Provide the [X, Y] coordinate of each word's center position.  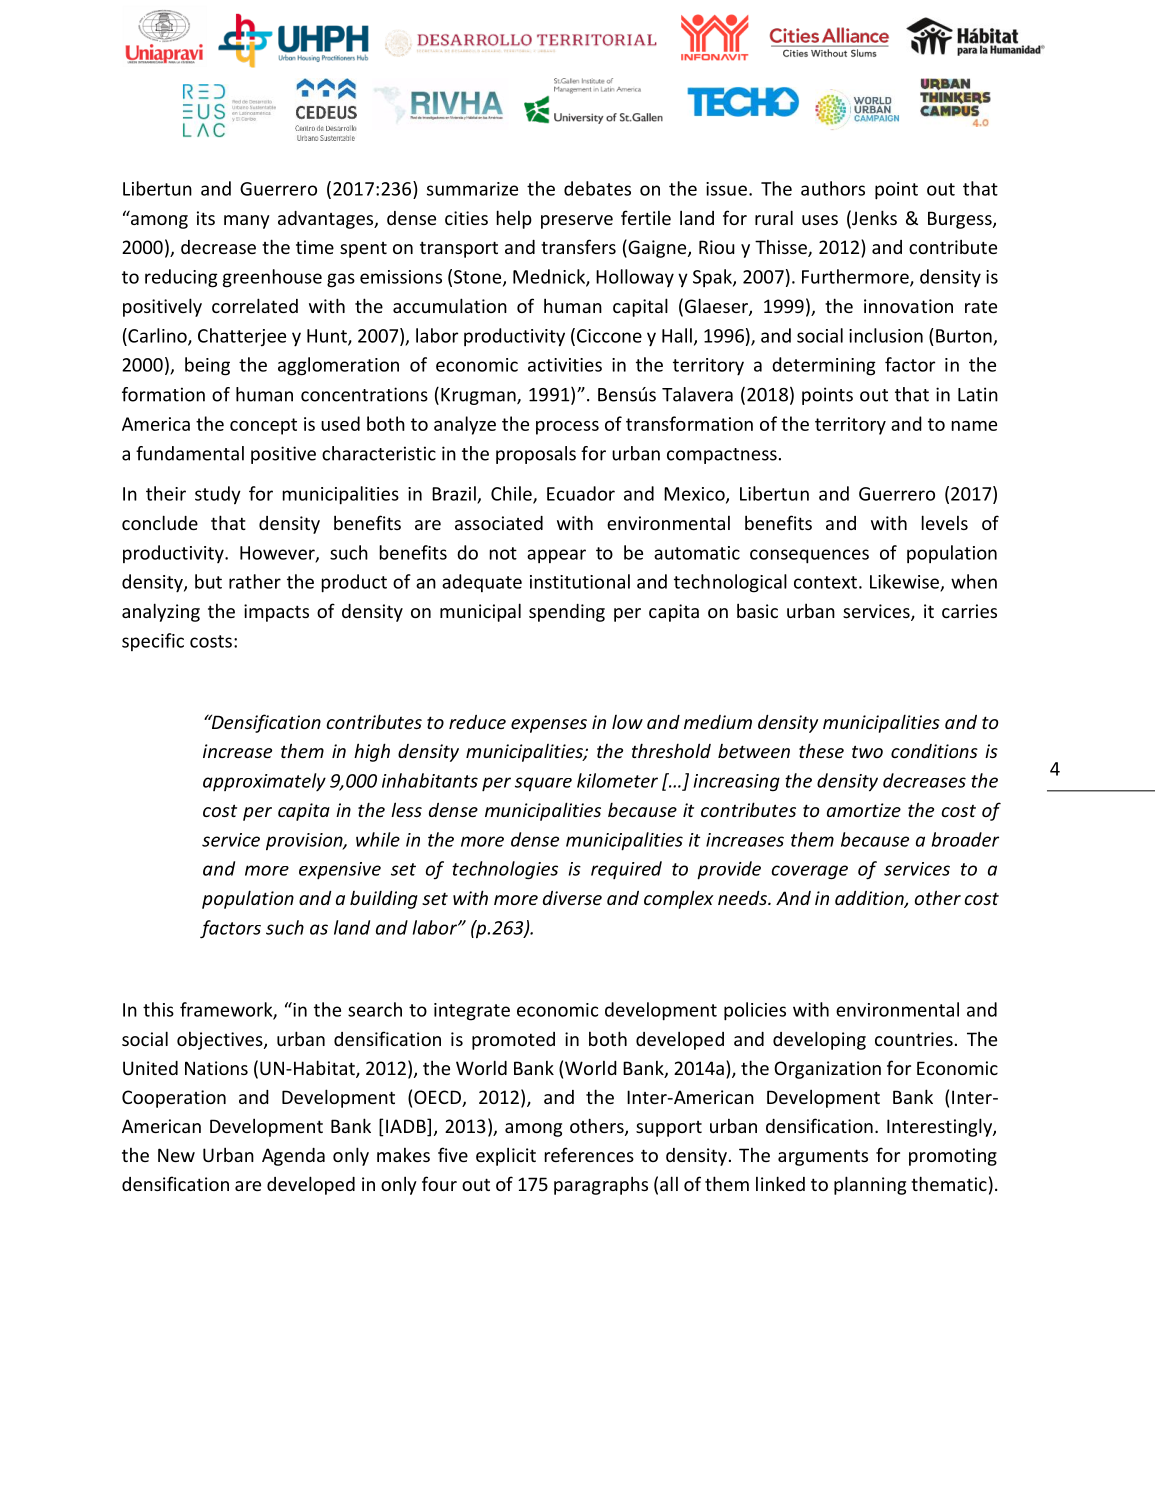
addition [870, 899]
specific [153, 642]
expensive [340, 870]
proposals [536, 455]
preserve [577, 222]
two [867, 751]
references [589, 1154]
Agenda [293, 1157]
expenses [549, 726]
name [974, 426]
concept [263, 426]
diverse [572, 898]
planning [870, 1185]
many [247, 222]
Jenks [873, 219]
